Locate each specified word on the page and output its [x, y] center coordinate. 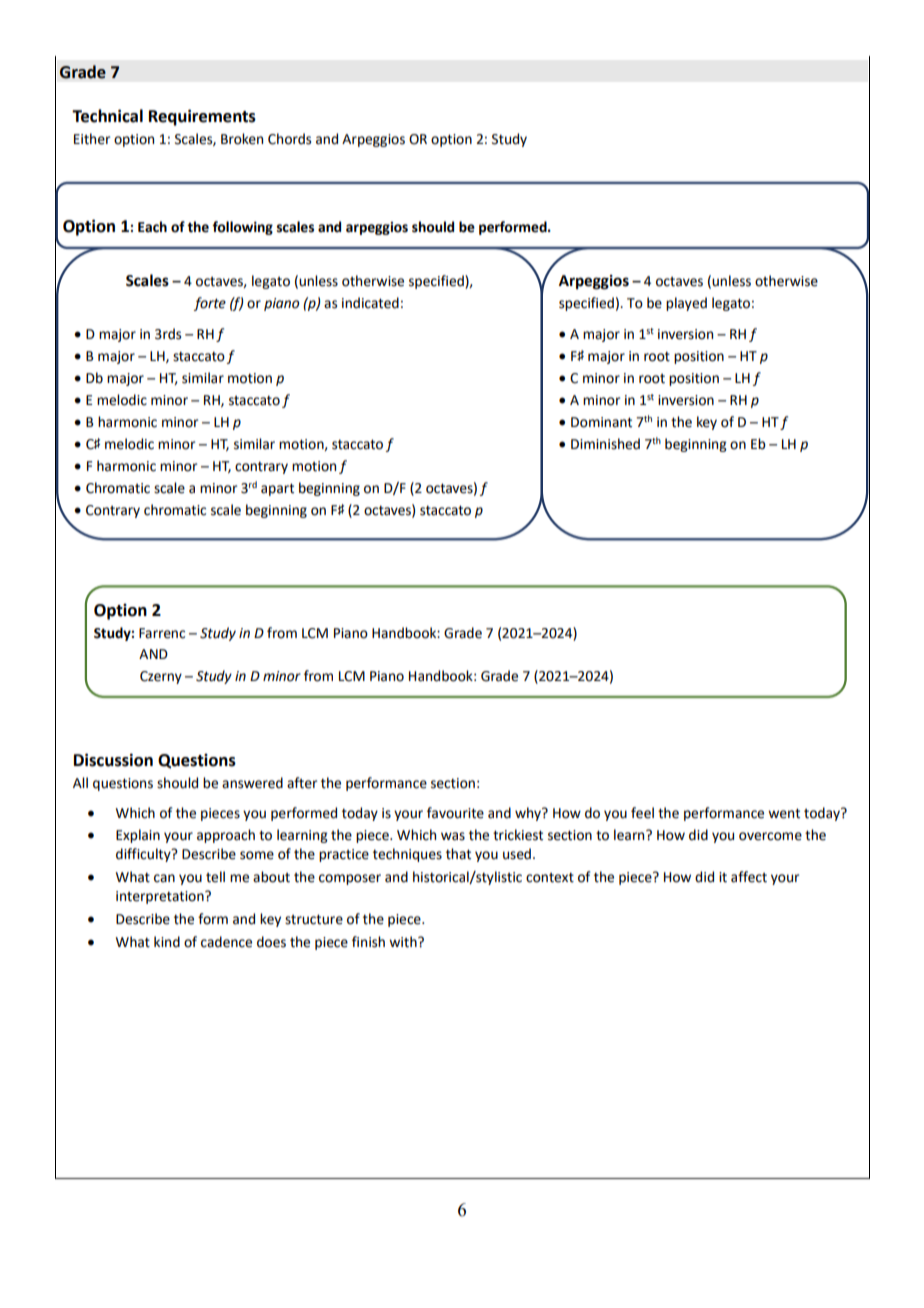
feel [642, 813]
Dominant [601, 422]
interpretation [161, 897]
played [686, 304]
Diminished [605, 444]
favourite [455, 813]
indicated [370, 303]
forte [210, 304]
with [404, 942]
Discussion [113, 760]
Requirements [202, 117]
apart [277, 489]
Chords [289, 139]
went [784, 813]
